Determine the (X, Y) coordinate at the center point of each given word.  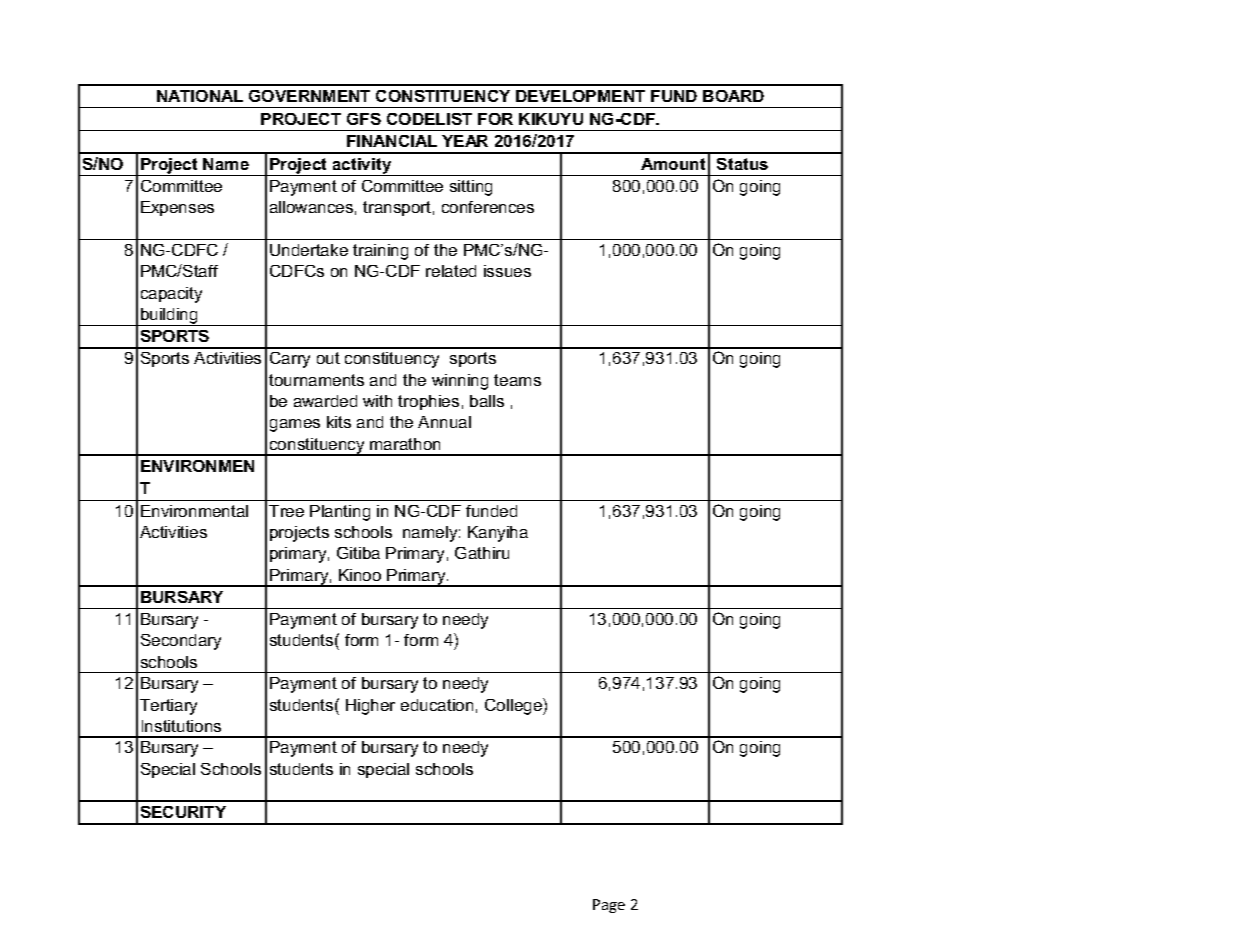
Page (609, 906)
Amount (673, 164)
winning (460, 382)
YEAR (465, 141)
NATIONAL (200, 96)
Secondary (181, 642)
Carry (290, 360)
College (514, 706)
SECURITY (183, 812)
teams (517, 380)
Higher (370, 707)
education (437, 705)
